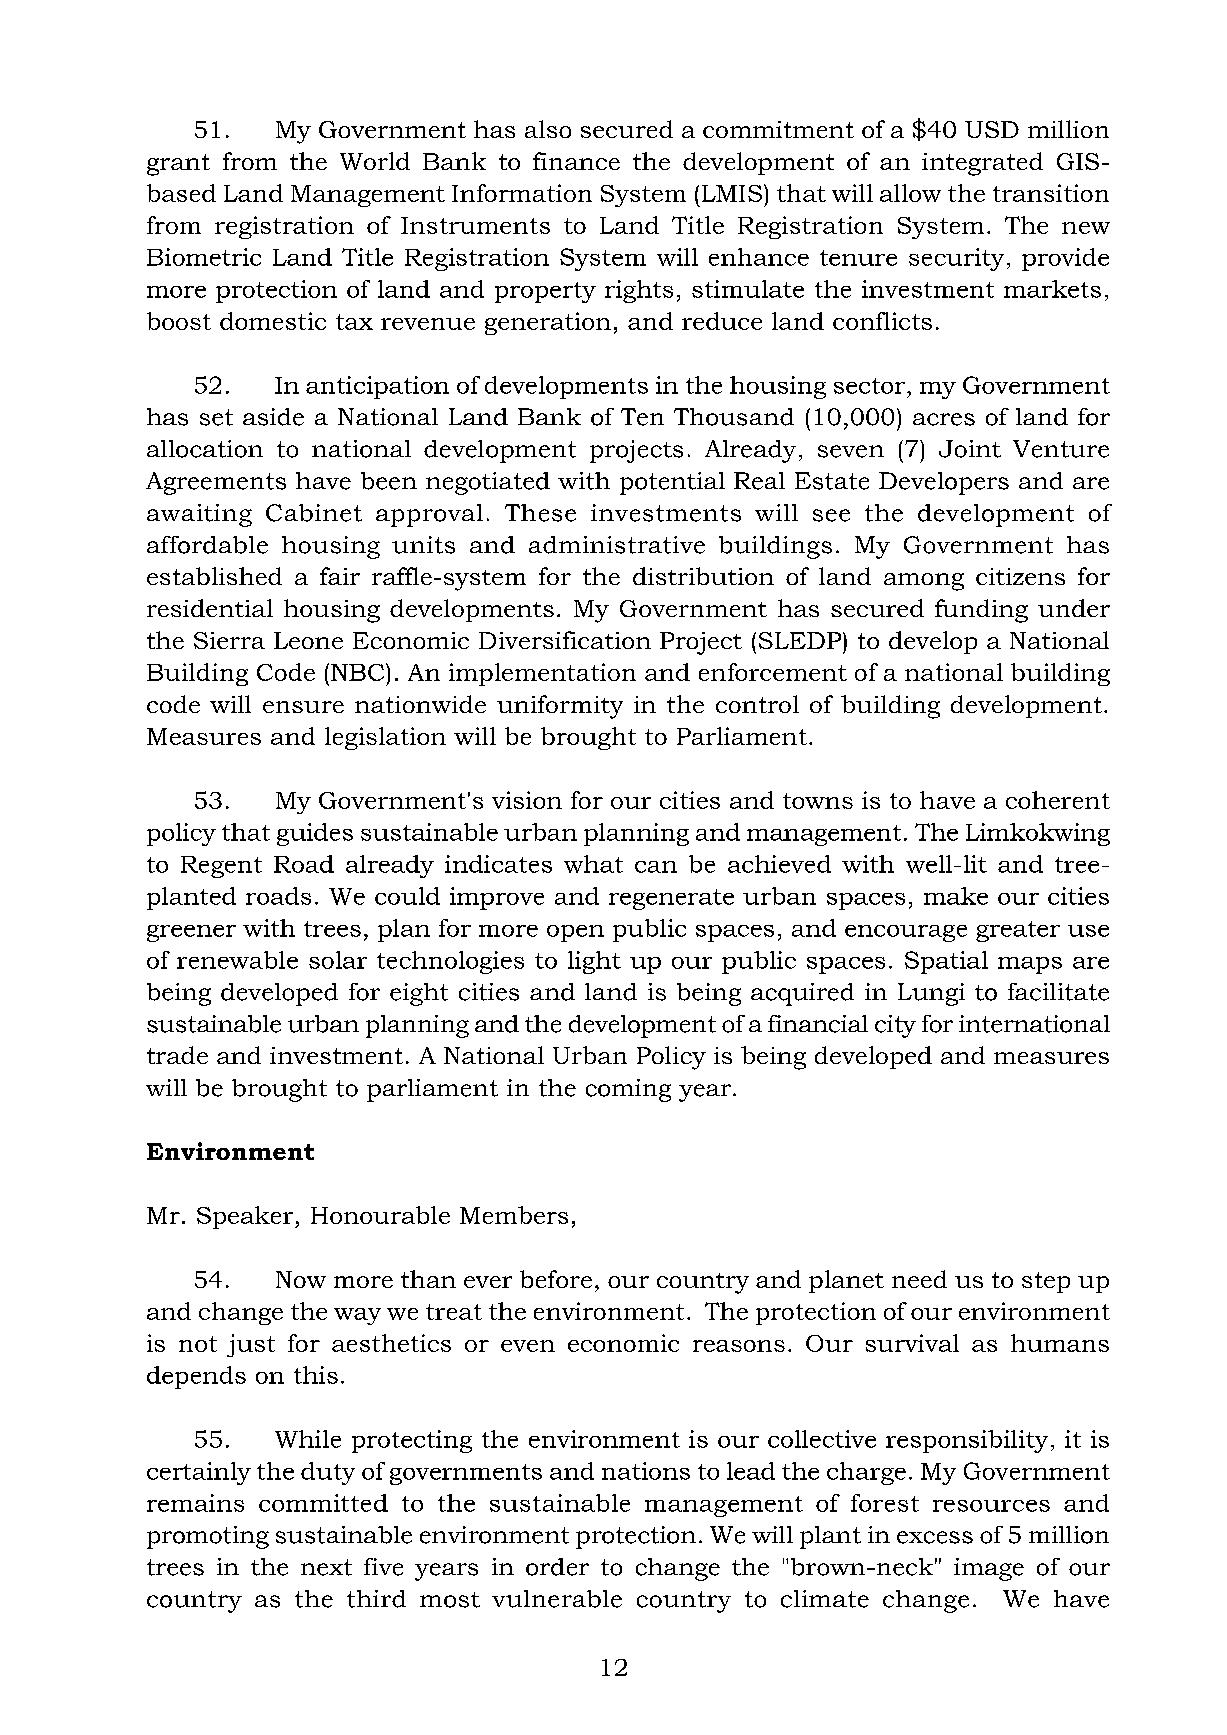  What do you see at coordinates (576, 161) in the document?
I see `finance` at bounding box center [576, 161].
